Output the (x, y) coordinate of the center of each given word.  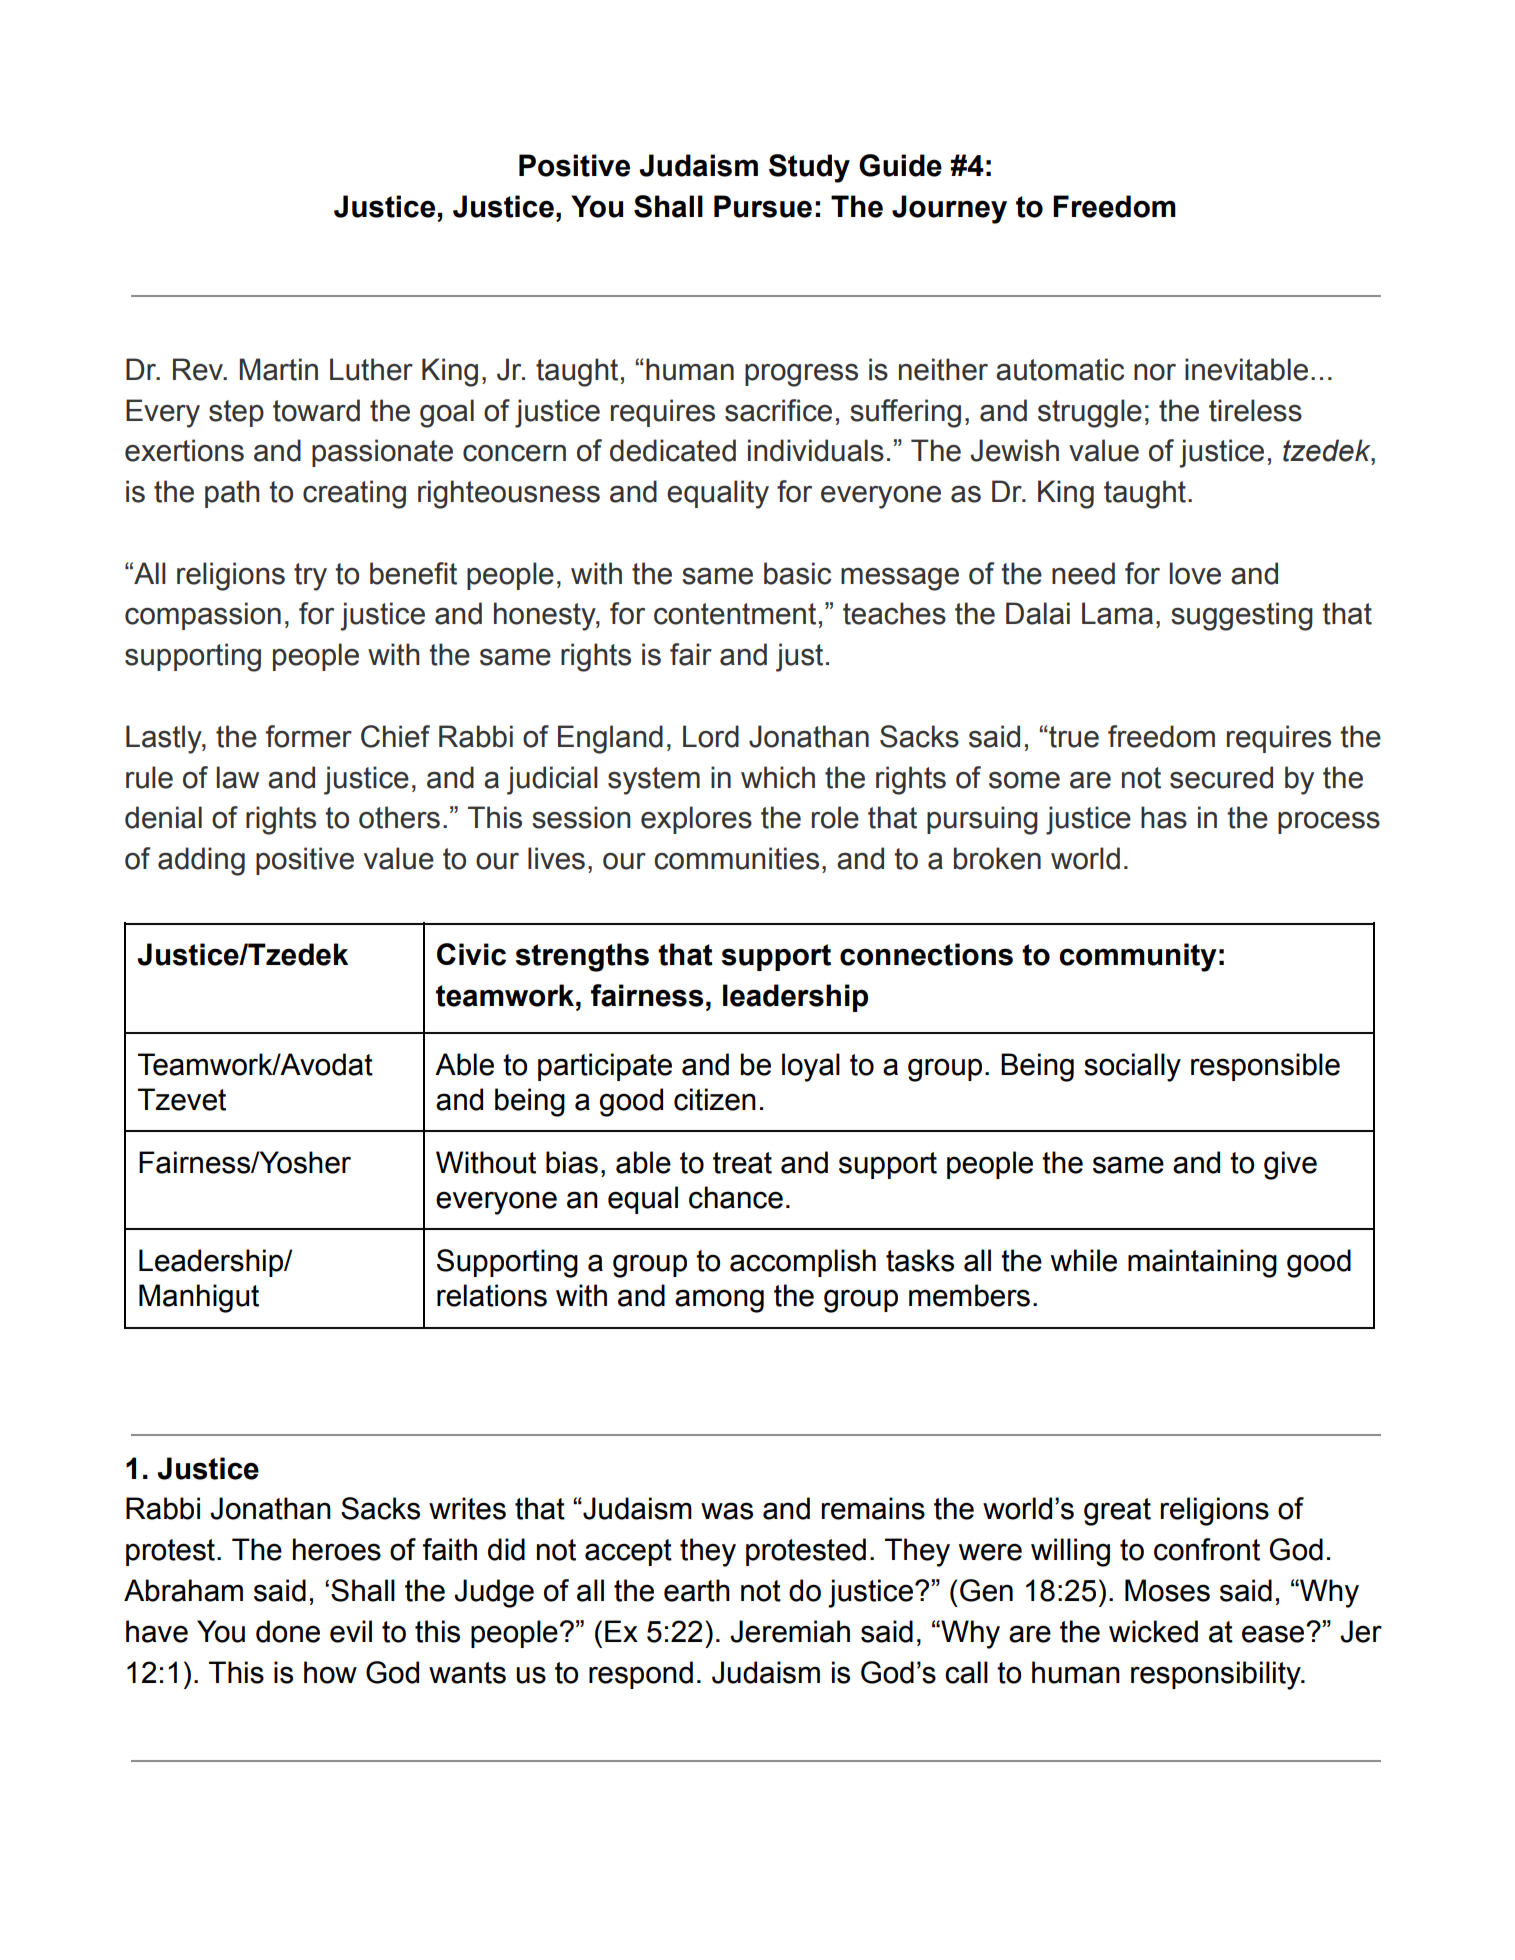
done (288, 1631)
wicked (1153, 1631)
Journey (949, 209)
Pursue (763, 206)
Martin (279, 369)
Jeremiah (790, 1631)
